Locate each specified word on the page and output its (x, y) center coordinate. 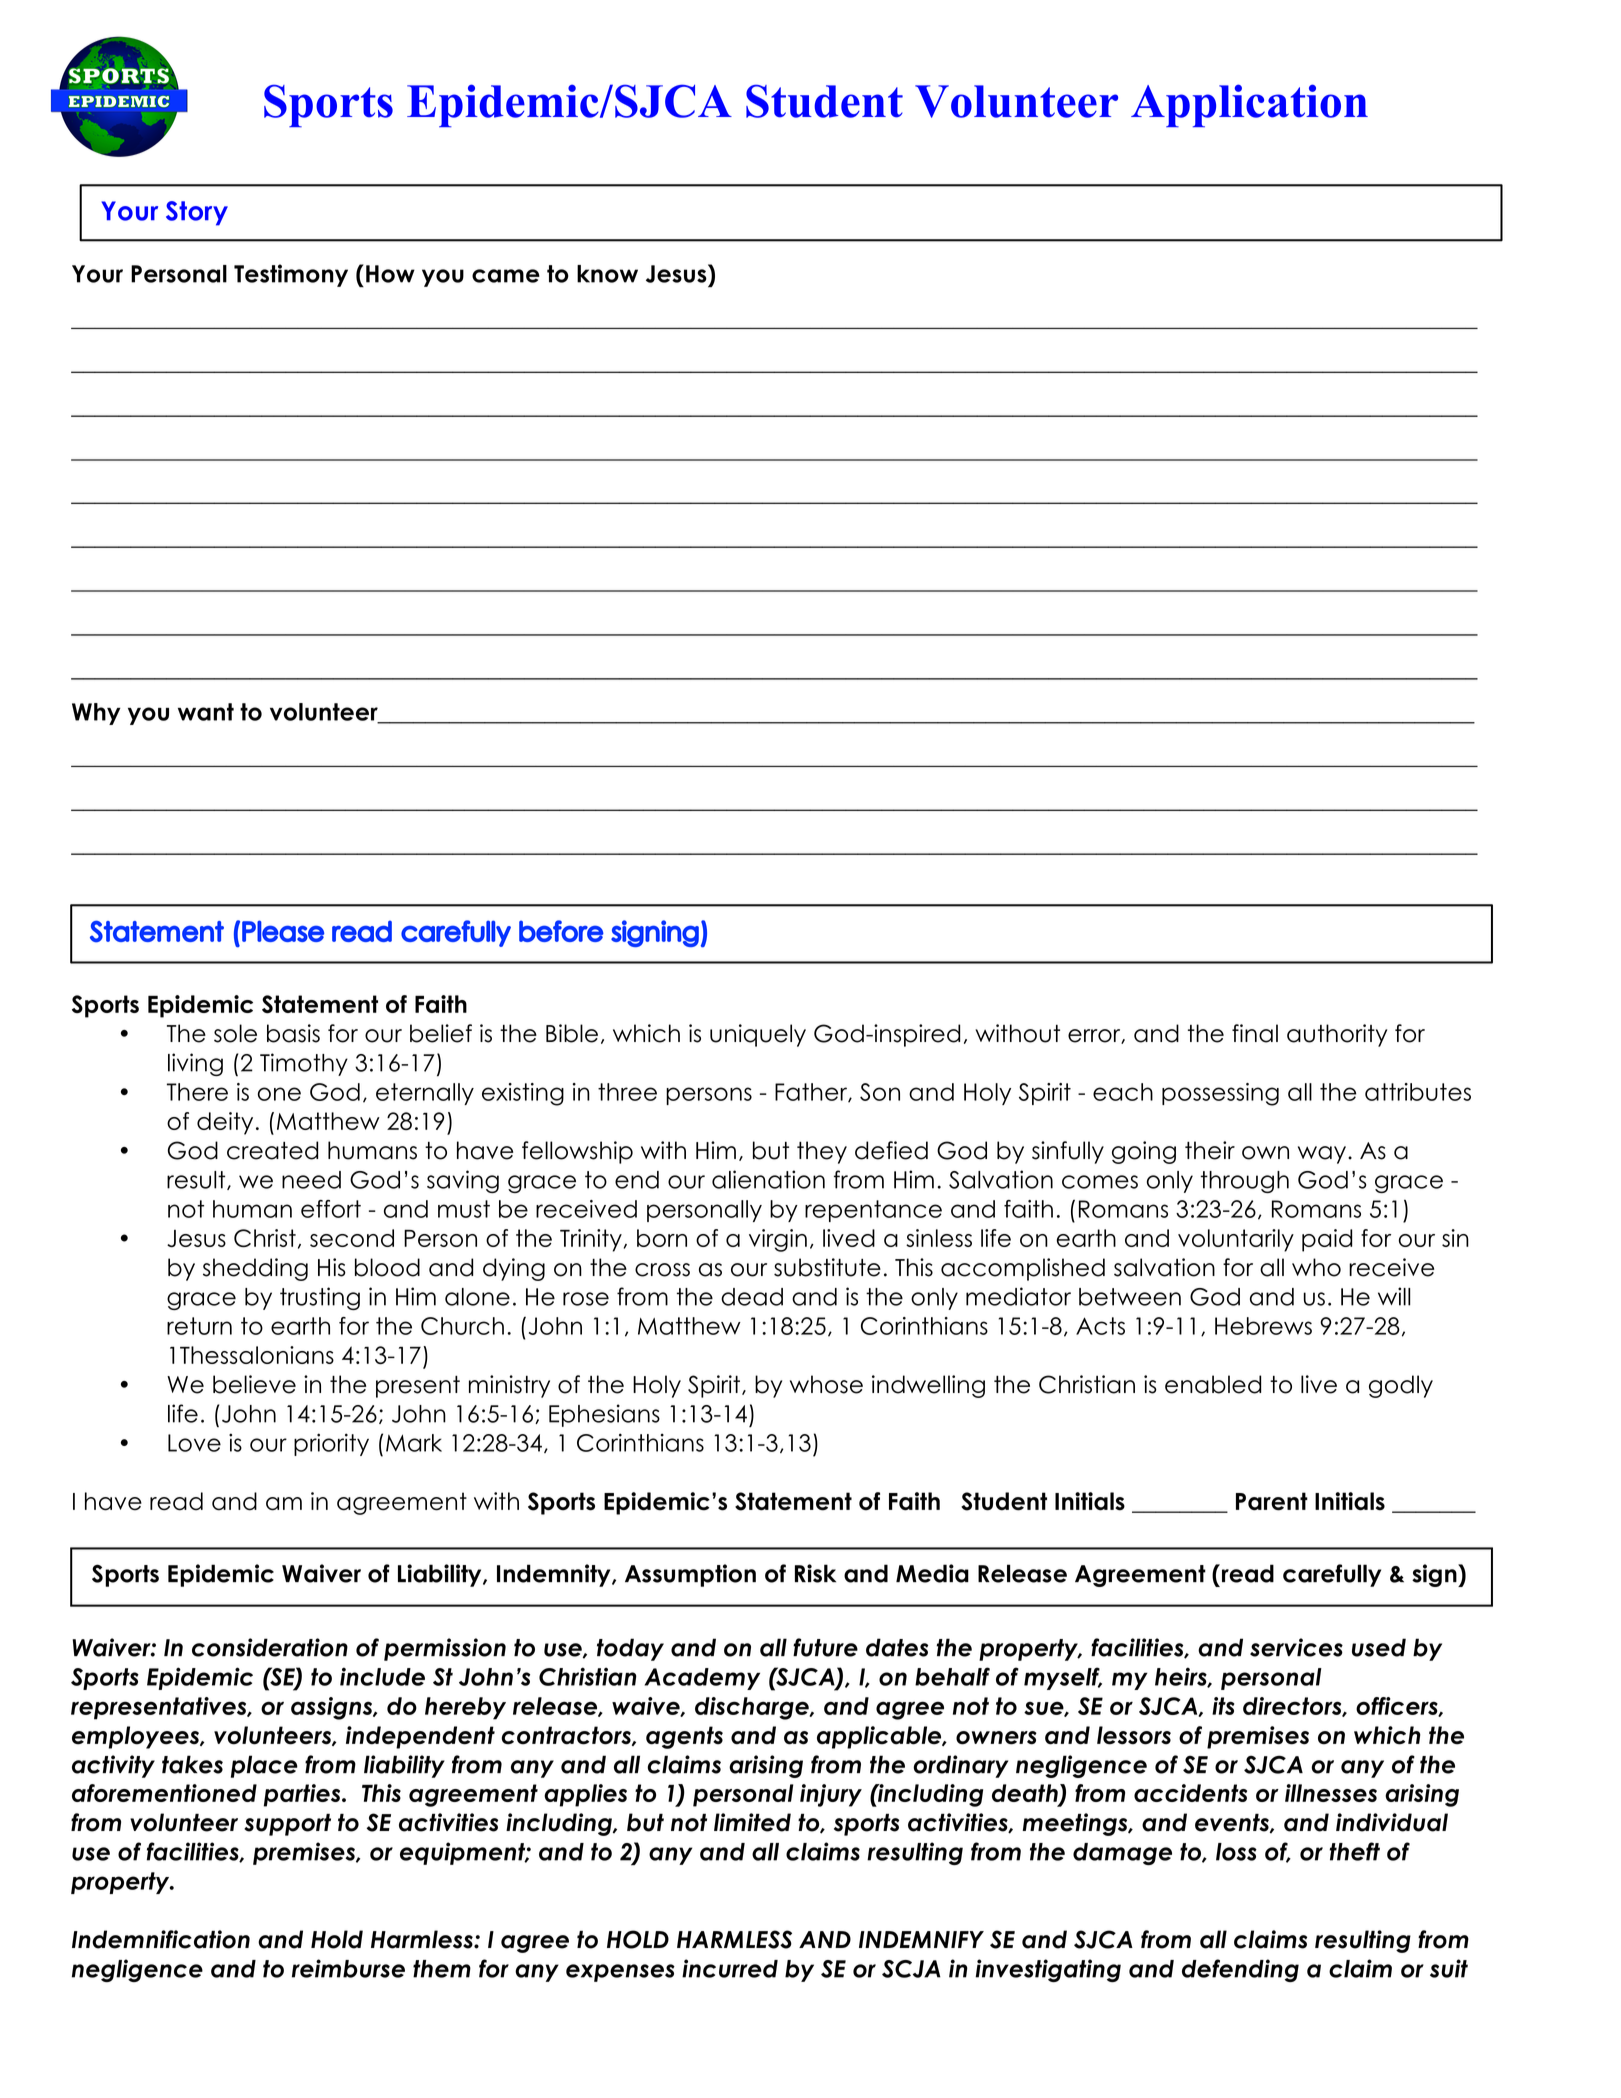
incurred (730, 1968)
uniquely (758, 1035)
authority (1337, 1035)
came (506, 276)
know (607, 274)
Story (197, 213)
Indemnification (161, 1939)
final (1255, 1033)
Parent (1272, 1501)
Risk (815, 1573)
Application (1249, 106)
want (206, 712)
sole (235, 1033)
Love (194, 1443)
